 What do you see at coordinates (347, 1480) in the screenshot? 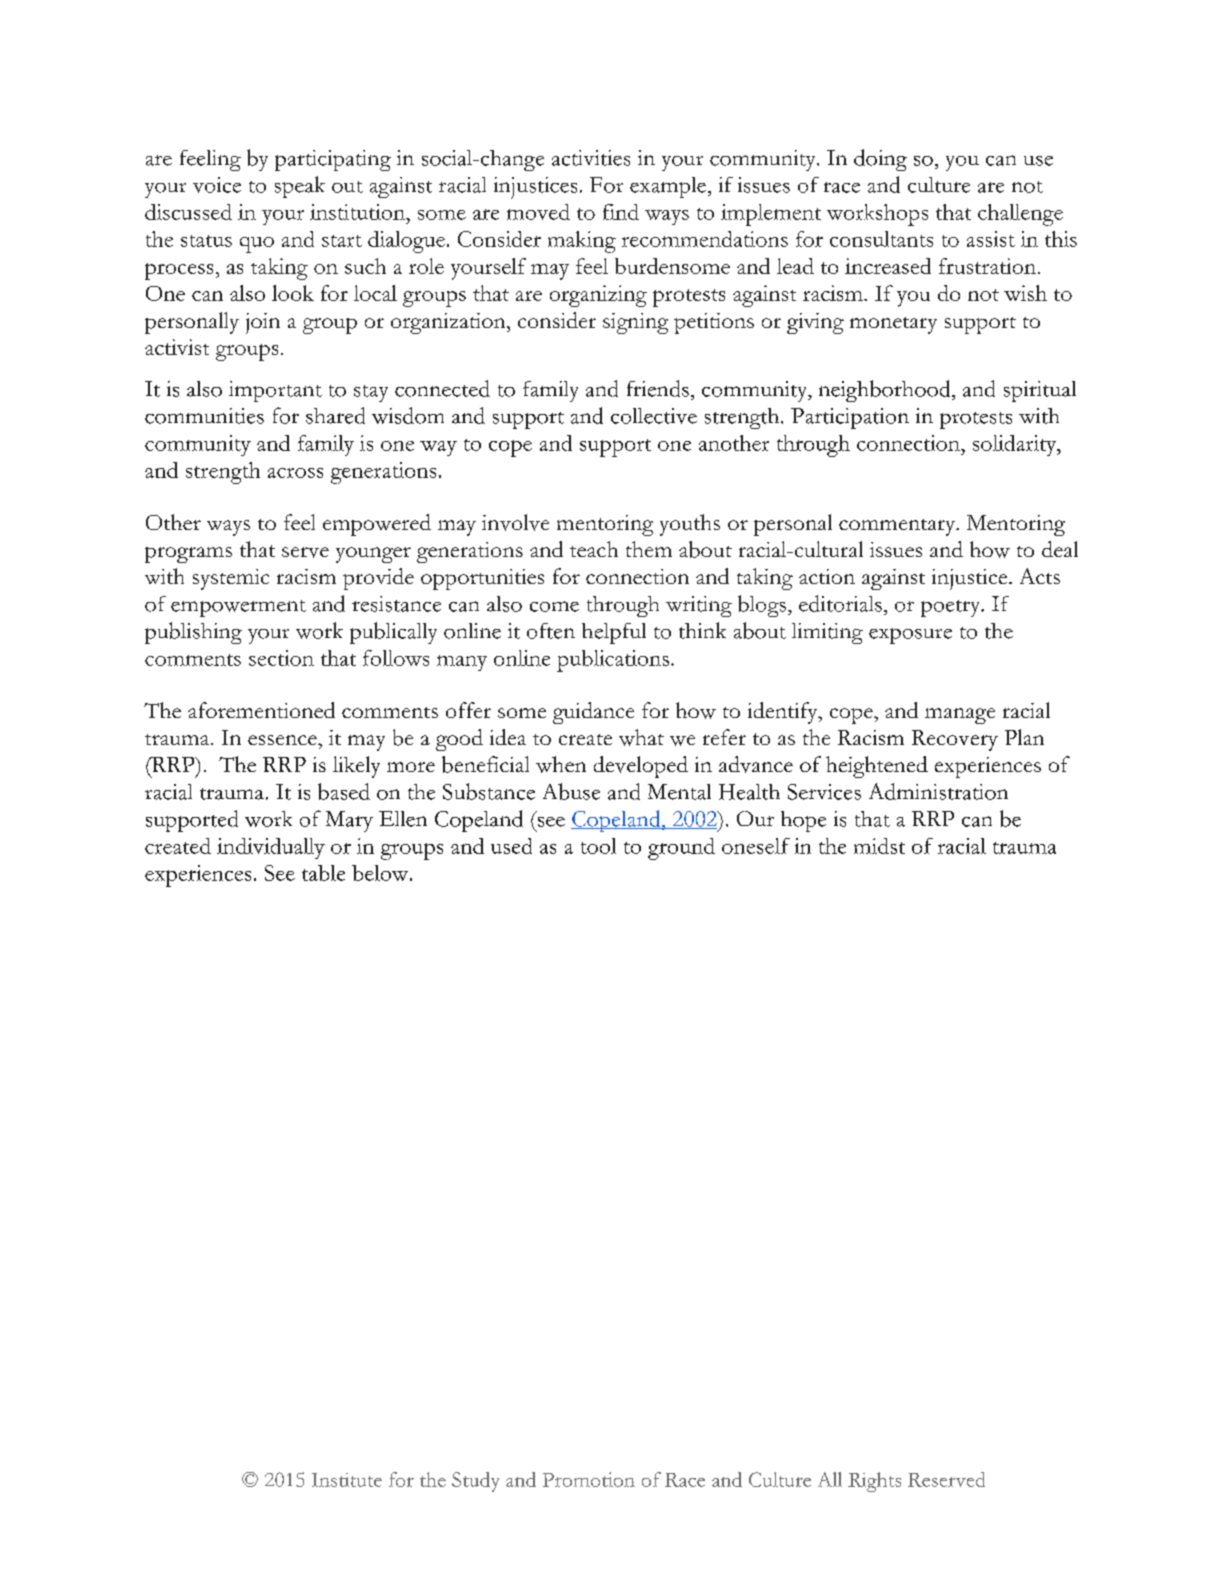
I see `Institute` at bounding box center [347, 1480].
